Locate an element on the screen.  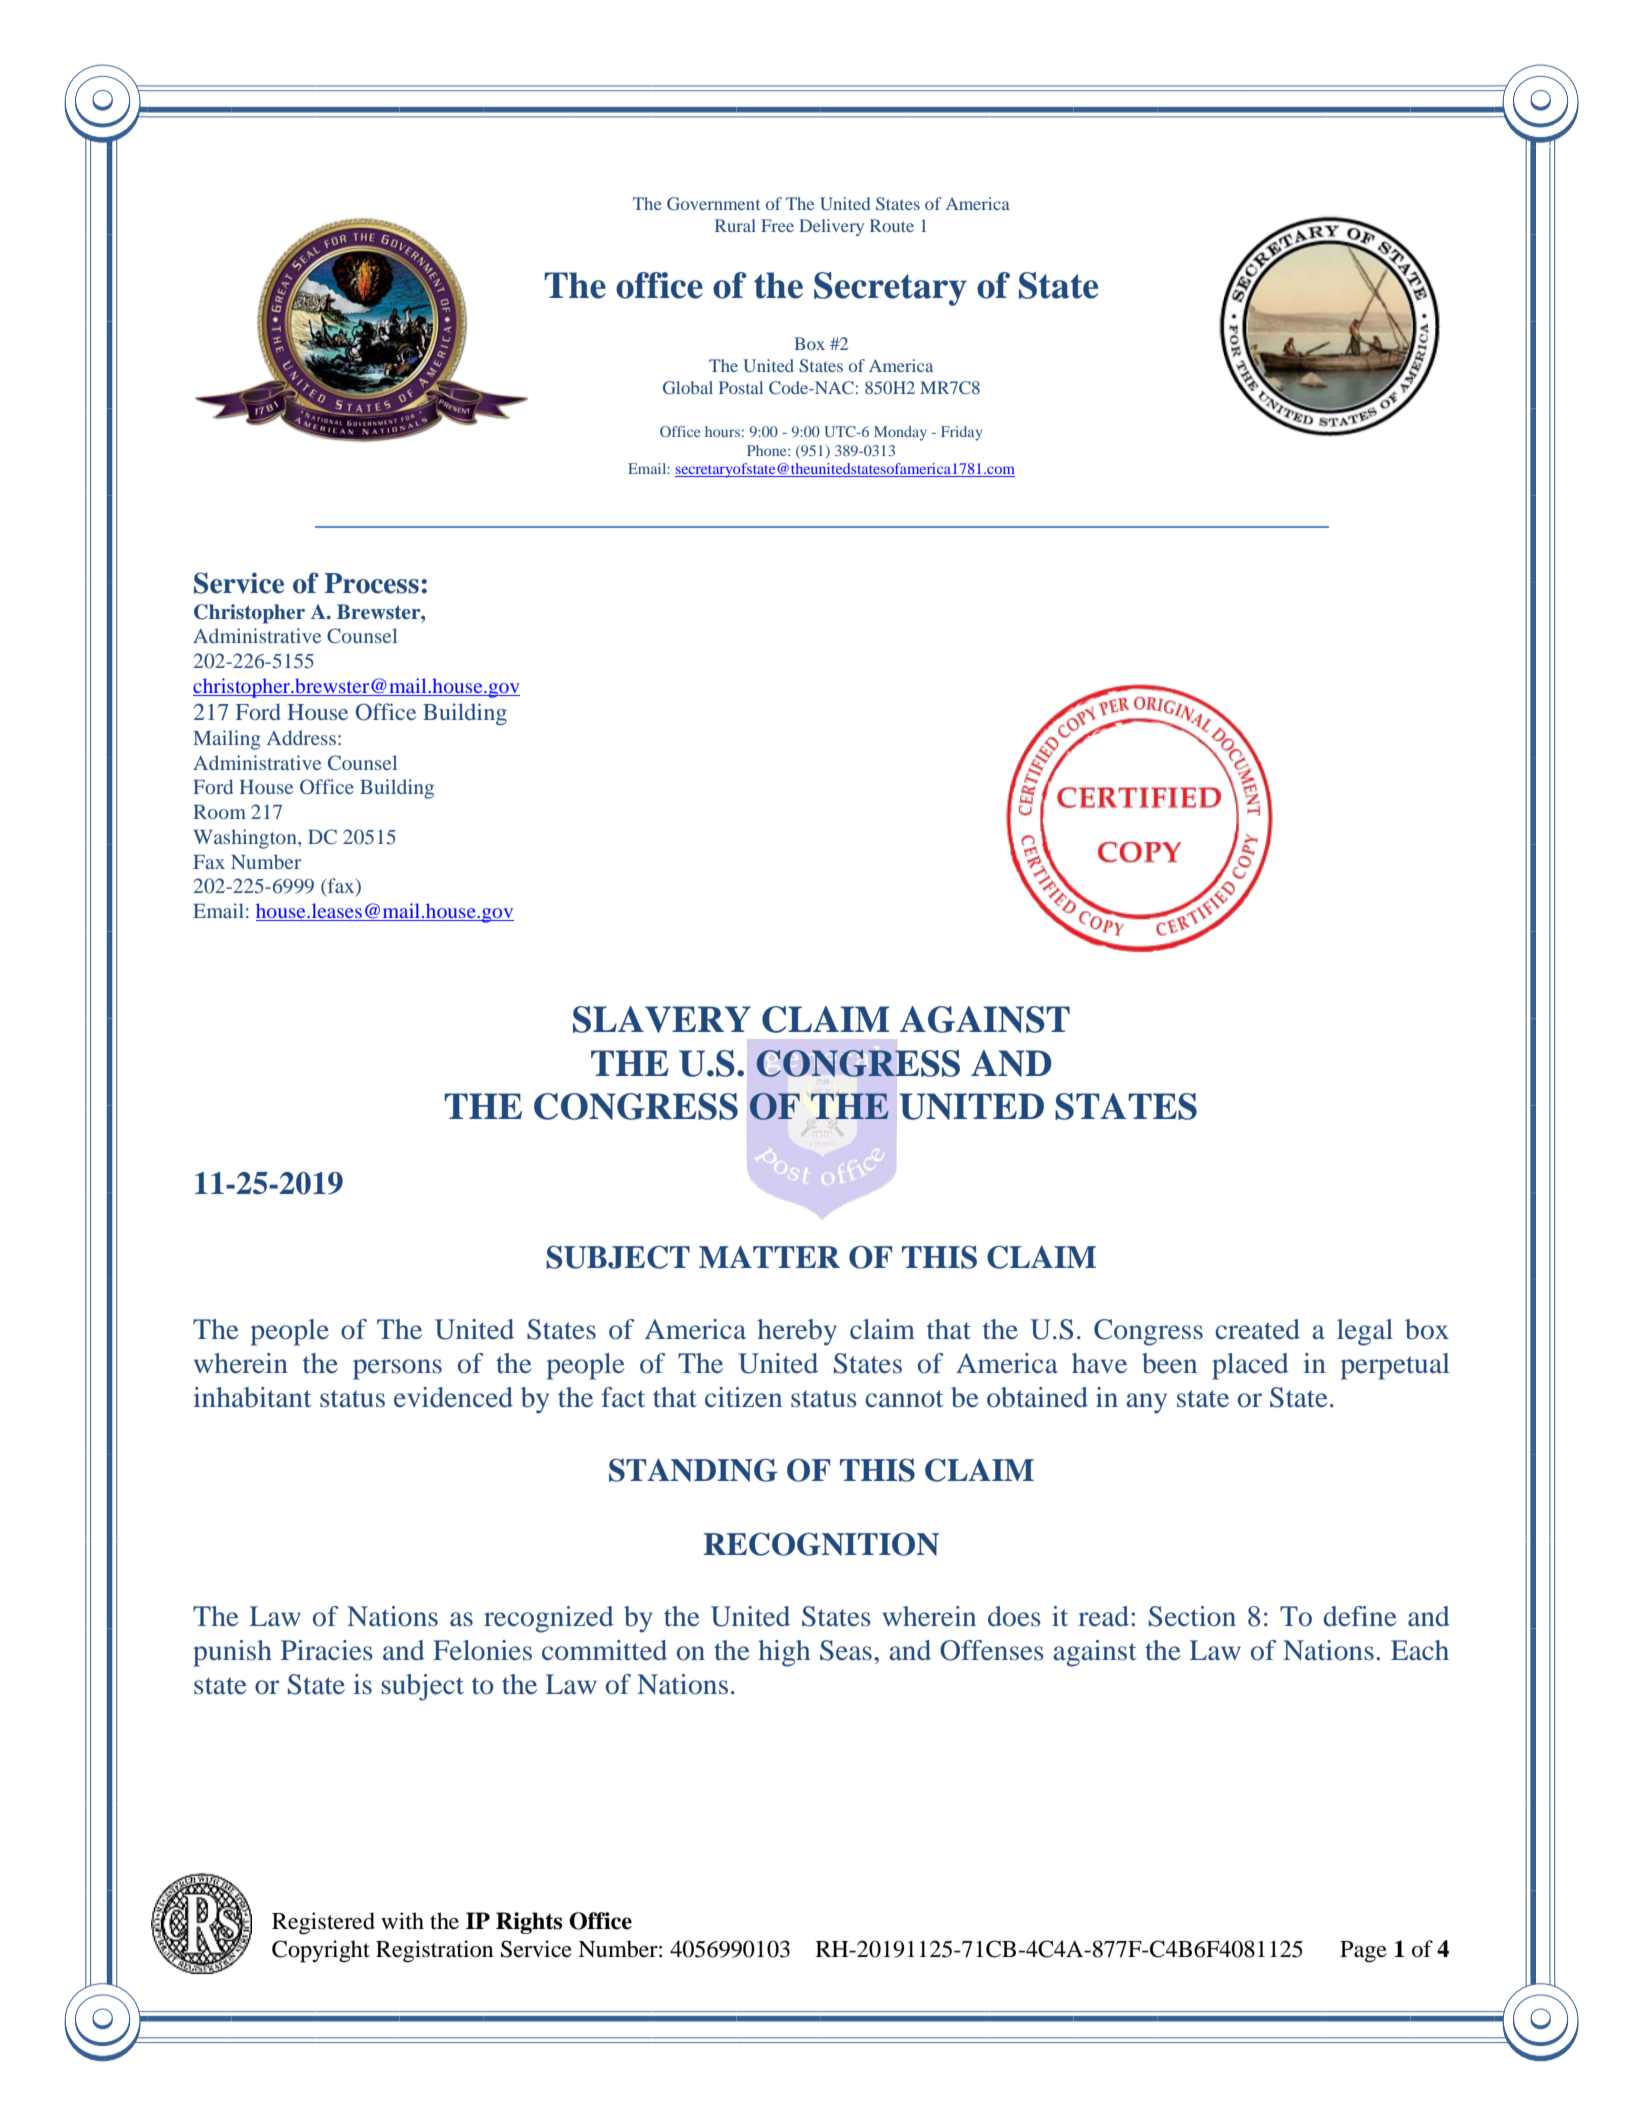
evidenced is located at coordinates (453, 1397).
